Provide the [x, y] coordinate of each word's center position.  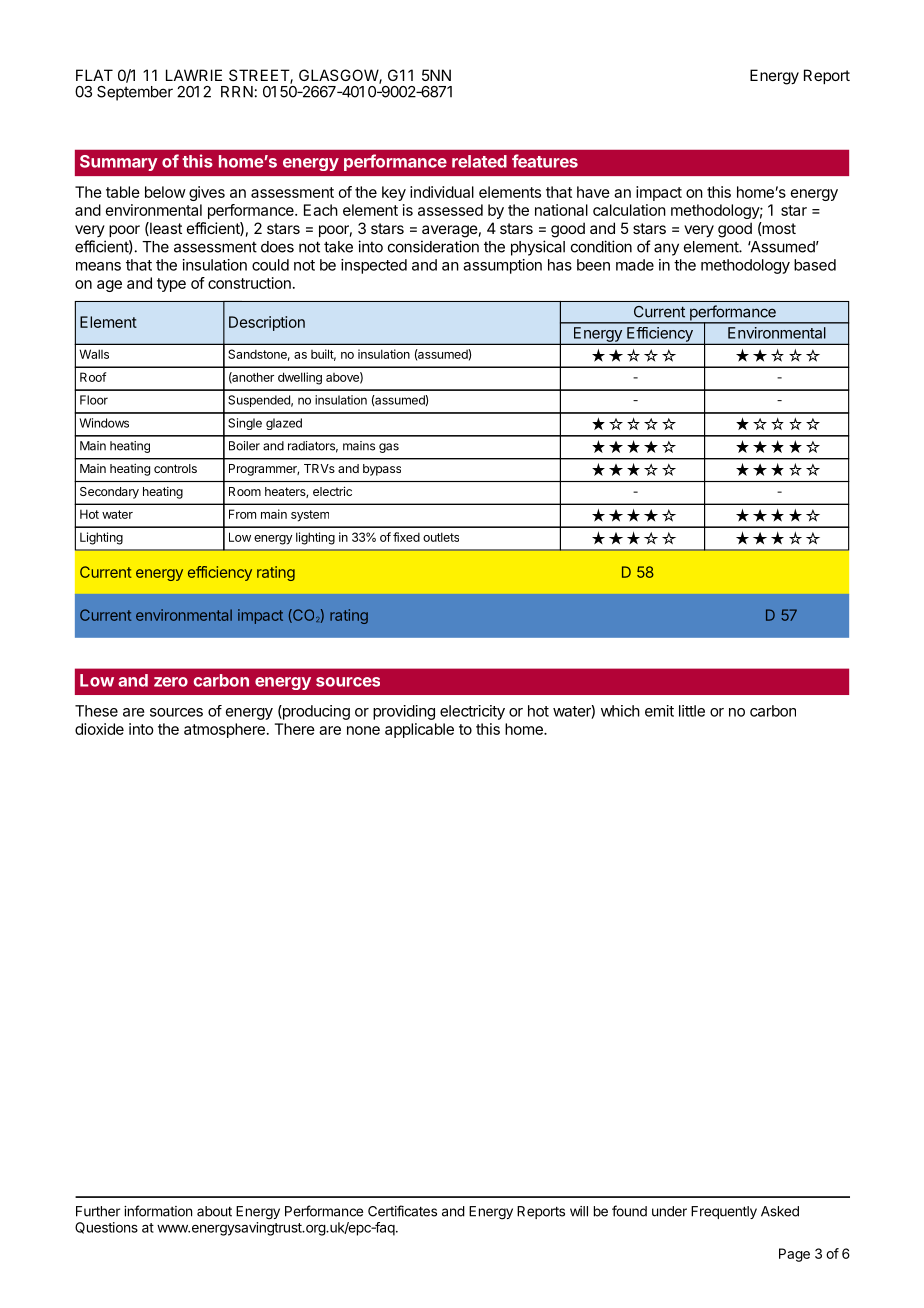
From [242, 514]
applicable [419, 730]
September [135, 93]
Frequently [724, 1212]
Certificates [402, 1211]
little [692, 711]
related [479, 161]
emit [659, 711]
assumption [502, 266]
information [158, 1211]
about [214, 1211]
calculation [629, 210]
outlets [441, 537]
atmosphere [224, 730]
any [666, 249]
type [171, 285]
